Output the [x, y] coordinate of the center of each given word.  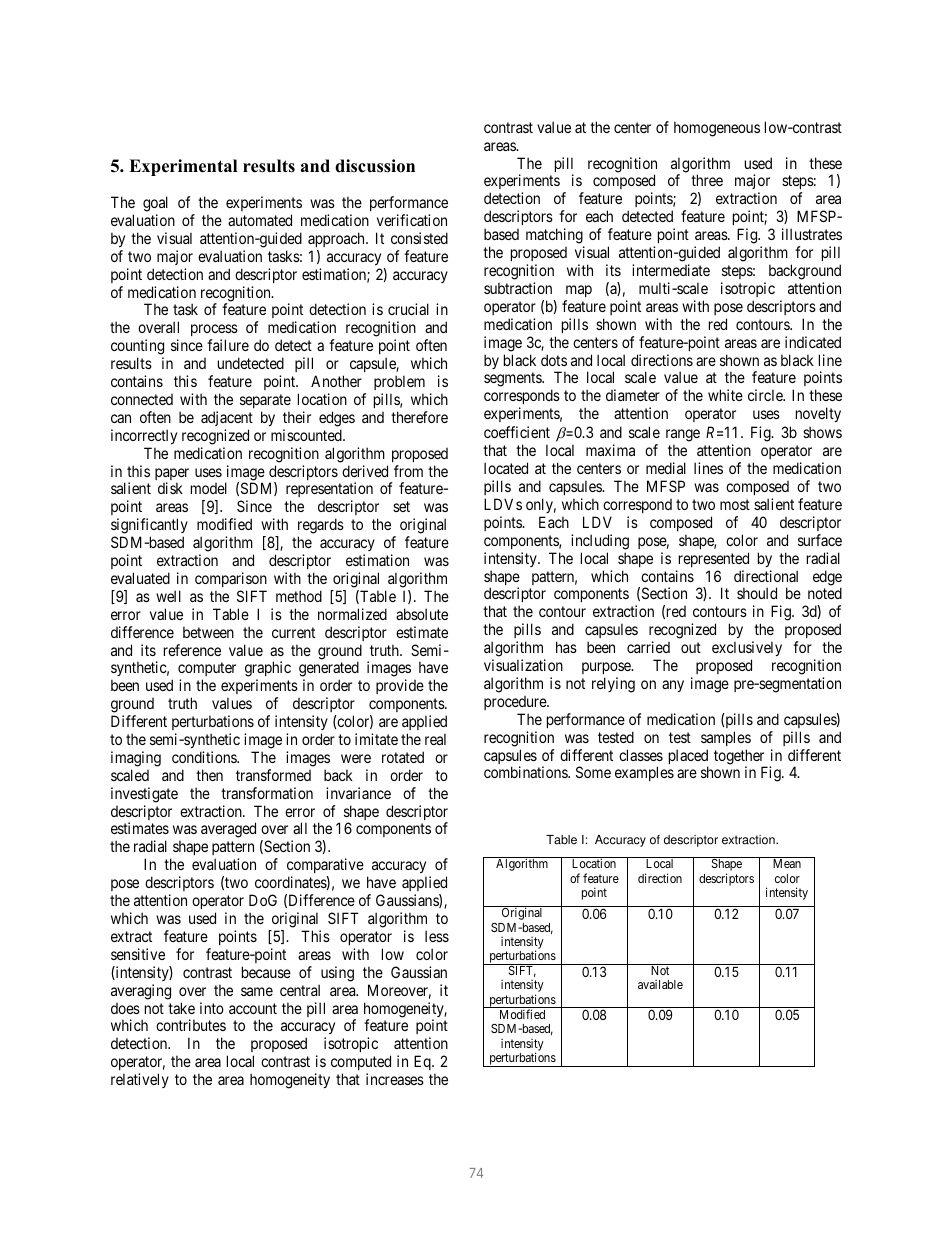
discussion [375, 166]
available [660, 984]
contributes [191, 1025]
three [707, 180]
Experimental [183, 167]
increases [395, 1079]
